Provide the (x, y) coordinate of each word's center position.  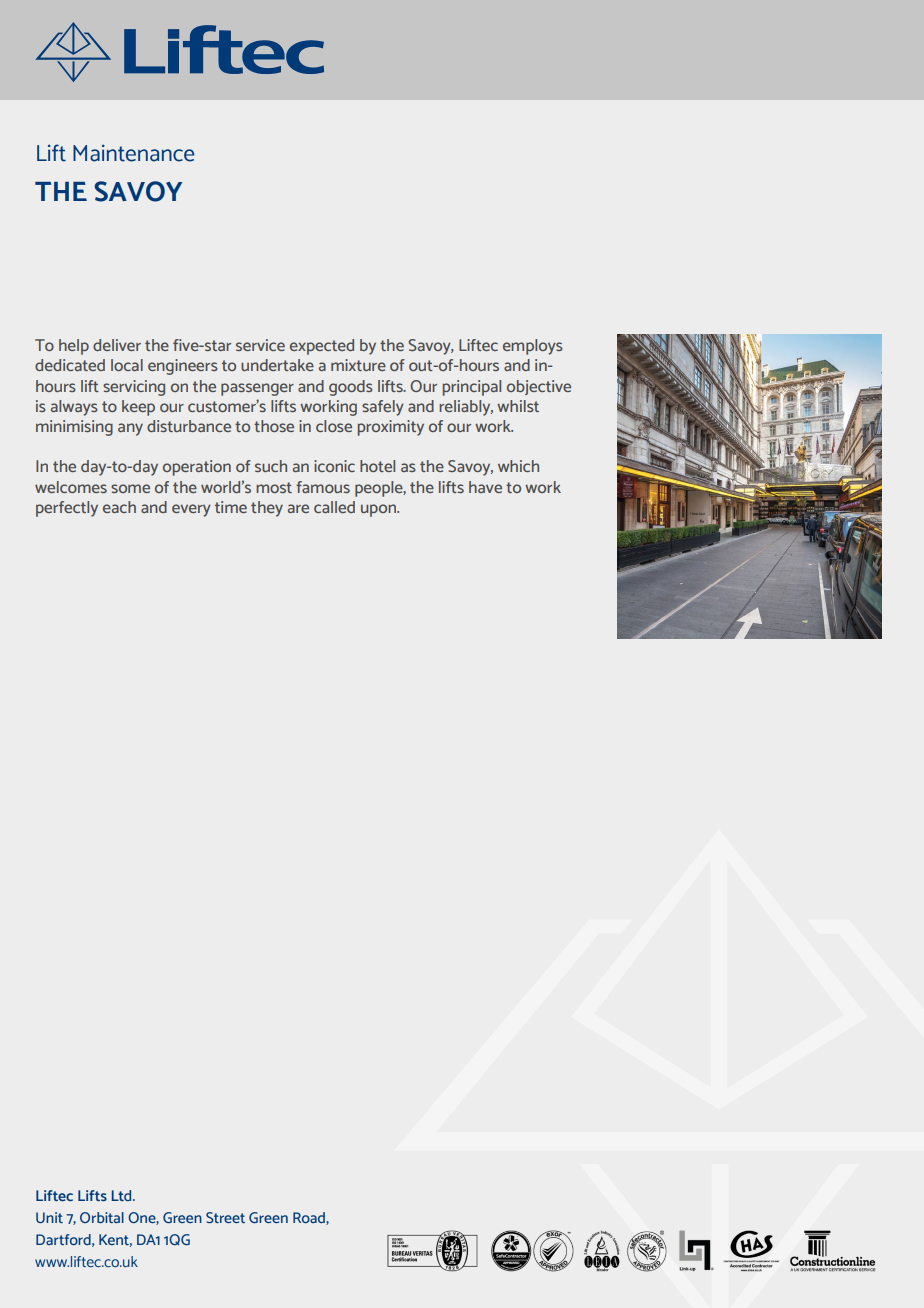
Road (310, 1218)
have (485, 487)
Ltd (122, 1195)
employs (533, 347)
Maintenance (134, 153)
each (119, 507)
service (260, 345)
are (298, 508)
